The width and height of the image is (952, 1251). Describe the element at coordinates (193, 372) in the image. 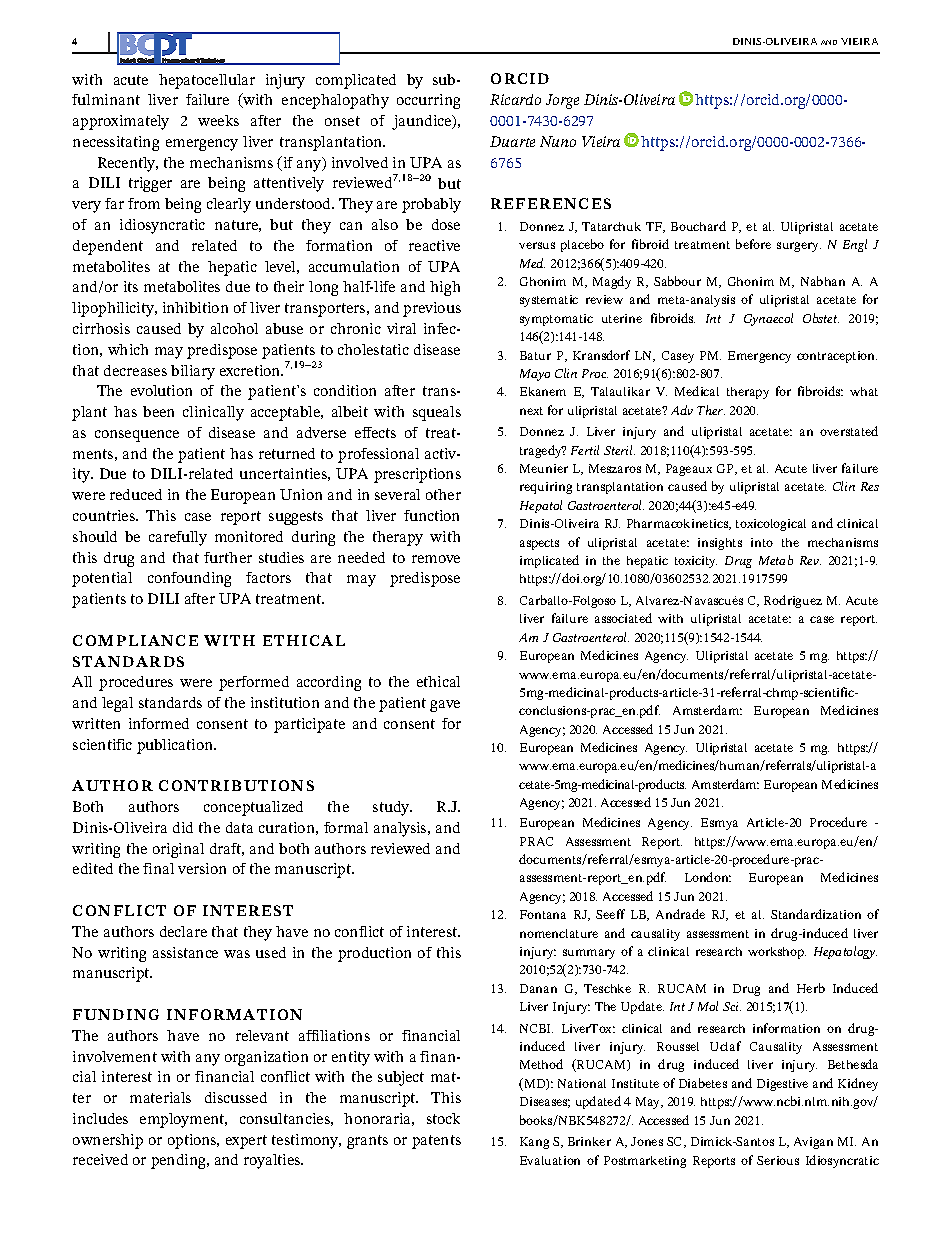

I see `biliary` at that location.
